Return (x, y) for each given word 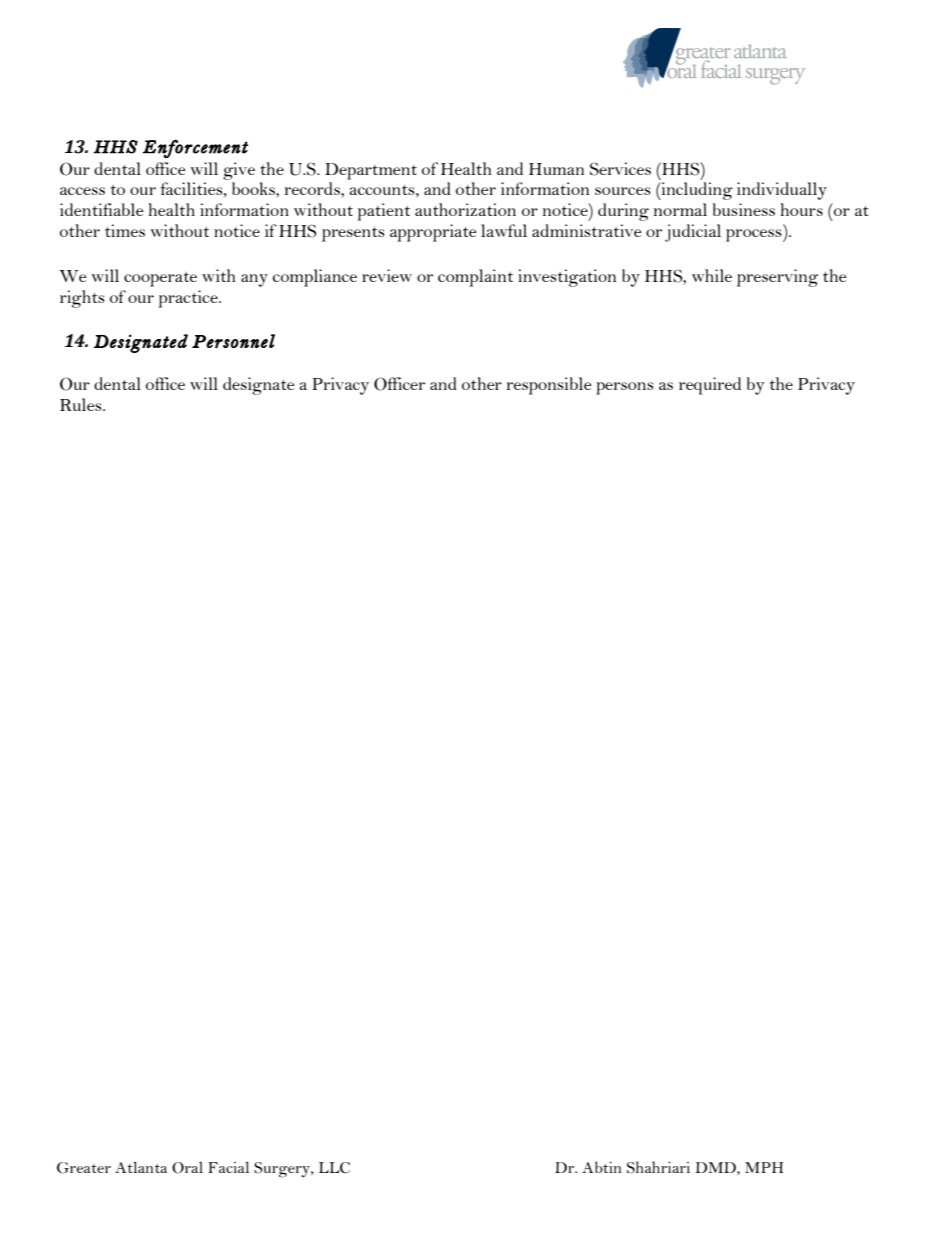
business (744, 209)
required (710, 386)
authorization (465, 209)
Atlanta (141, 1167)
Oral (187, 1168)
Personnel (233, 341)
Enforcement (195, 148)
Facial (228, 1167)
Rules (82, 404)
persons (625, 388)
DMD (717, 1167)
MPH (764, 1167)
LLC (334, 1168)
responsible (549, 386)
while (712, 275)
